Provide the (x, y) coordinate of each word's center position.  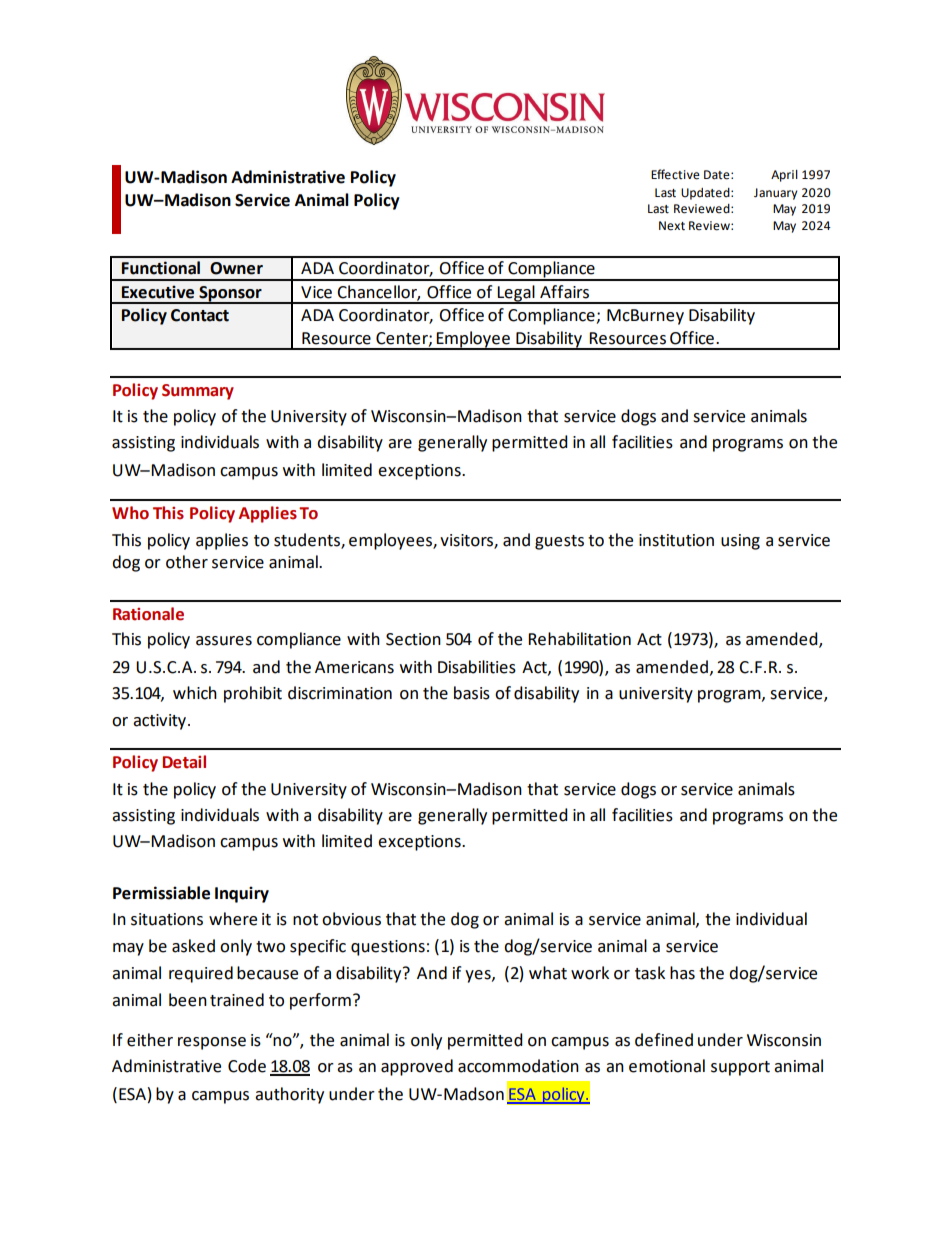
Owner (236, 268)
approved (417, 1067)
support (740, 1068)
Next (672, 226)
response (212, 1043)
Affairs (564, 292)
